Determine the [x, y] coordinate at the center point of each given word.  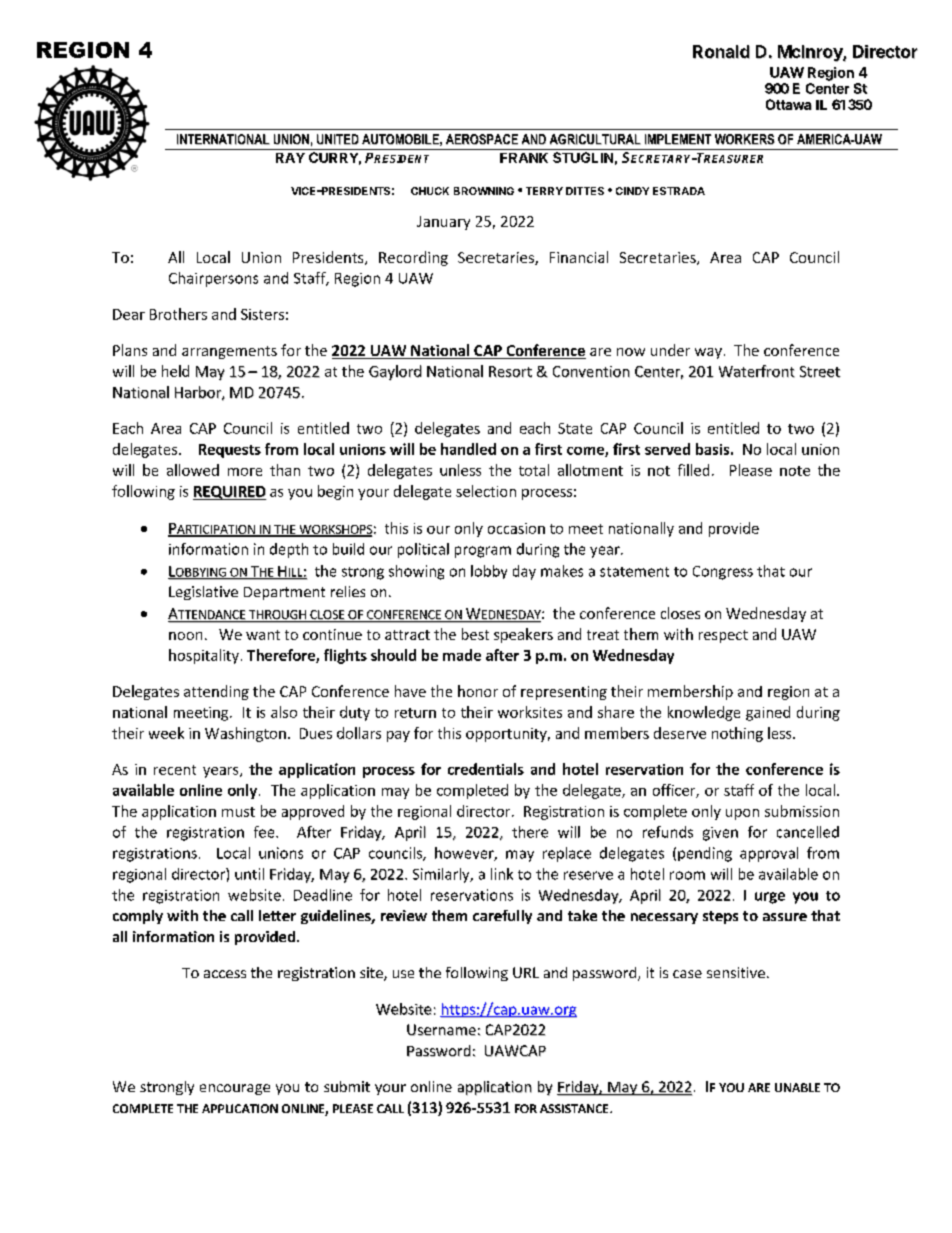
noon [185, 636]
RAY [290, 158]
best [475, 634]
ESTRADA [679, 191]
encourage [235, 1089]
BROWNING [484, 191]
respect [723, 636]
